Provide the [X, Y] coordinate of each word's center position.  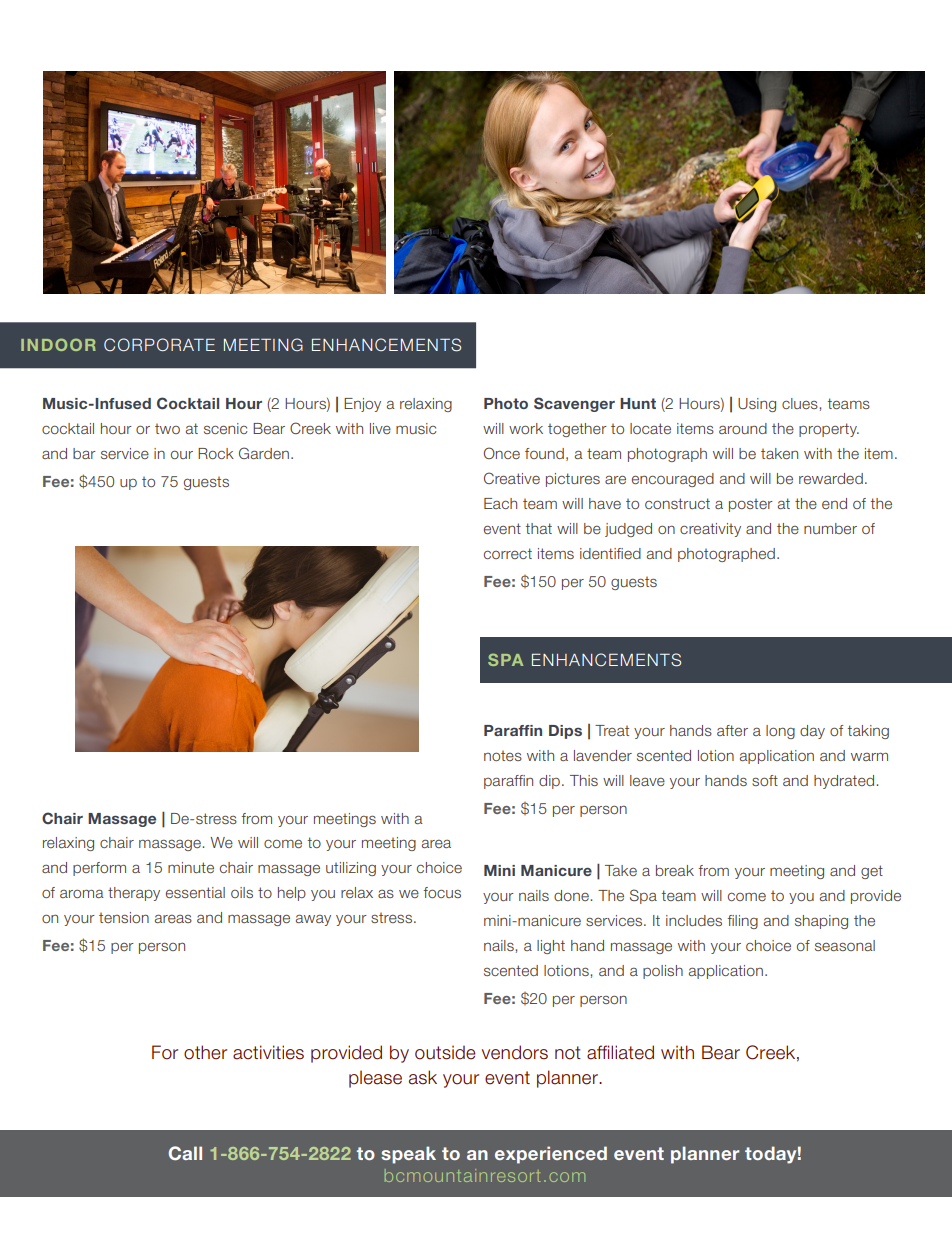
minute [191, 867]
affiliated [620, 1052]
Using [757, 405]
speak [408, 1155]
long [780, 732]
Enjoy [362, 405]
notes [503, 756]
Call [185, 1153]
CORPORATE [159, 344]
